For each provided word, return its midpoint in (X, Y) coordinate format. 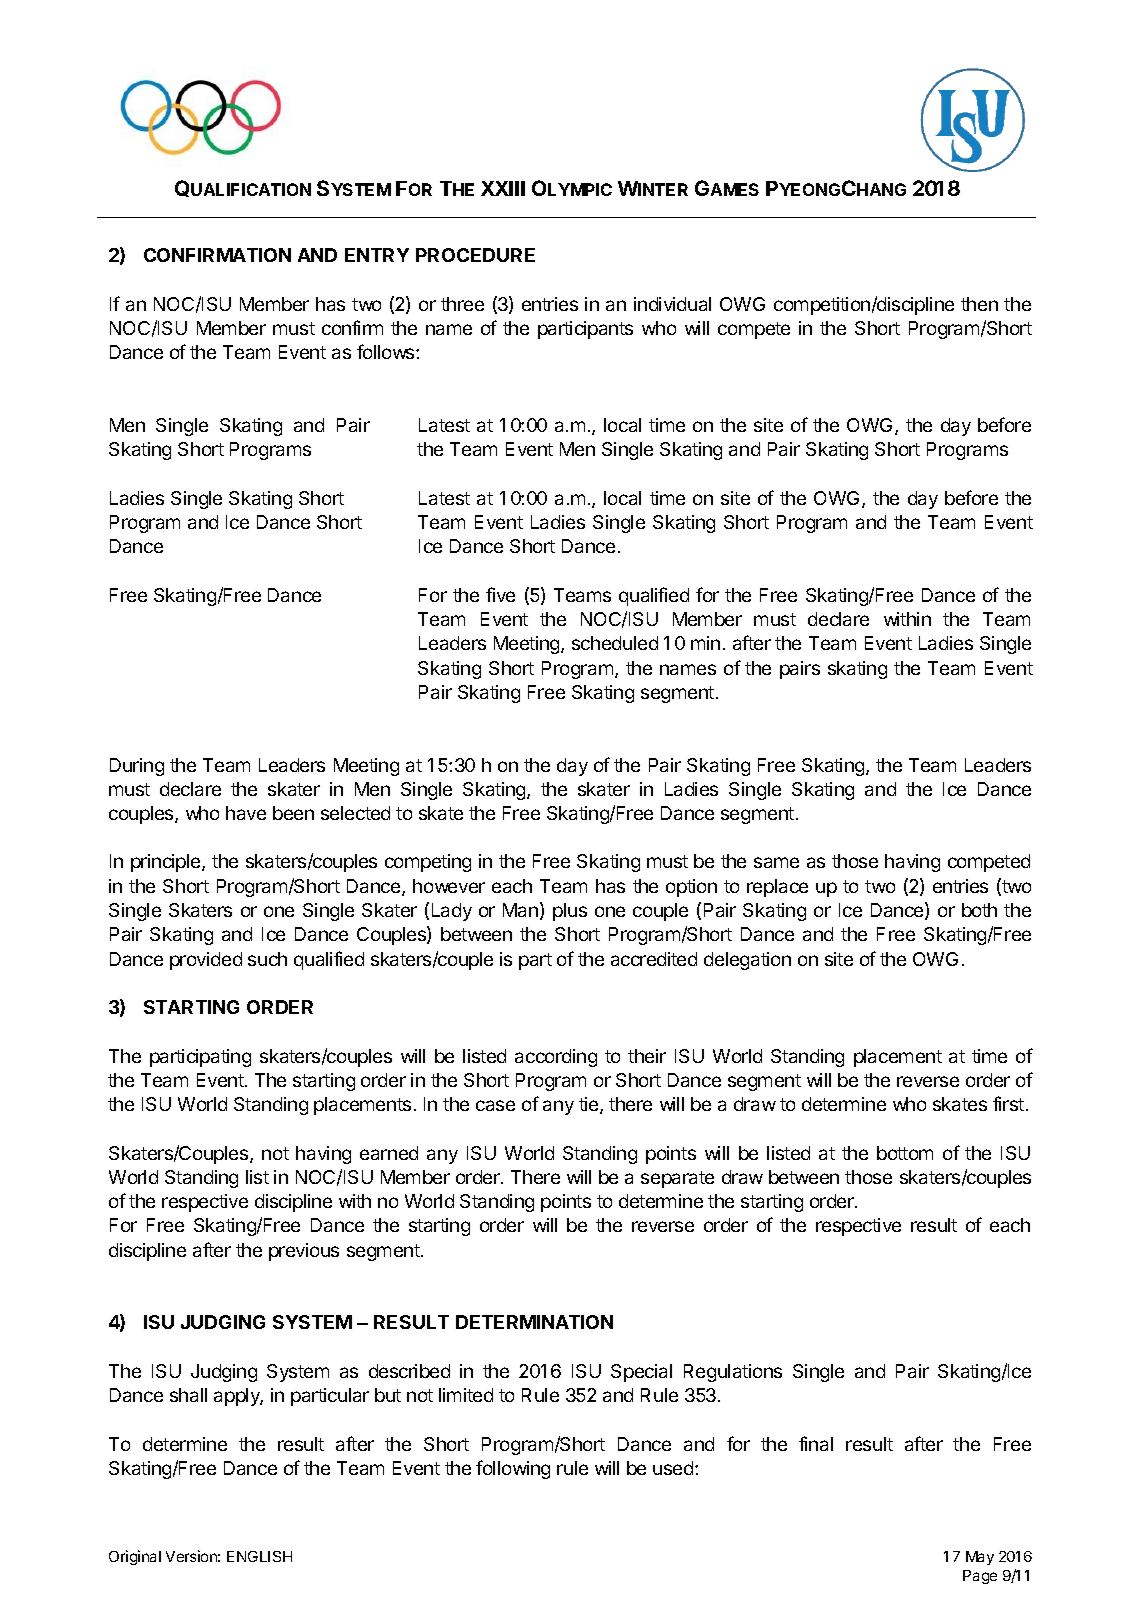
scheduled (615, 643)
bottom (905, 1153)
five (500, 594)
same (776, 862)
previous (304, 1252)
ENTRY (377, 255)
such (267, 959)
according (556, 1058)
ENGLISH (259, 1556)
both (979, 910)
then (979, 304)
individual (672, 304)
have (246, 813)
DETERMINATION (534, 1322)
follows (387, 351)
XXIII (503, 188)
